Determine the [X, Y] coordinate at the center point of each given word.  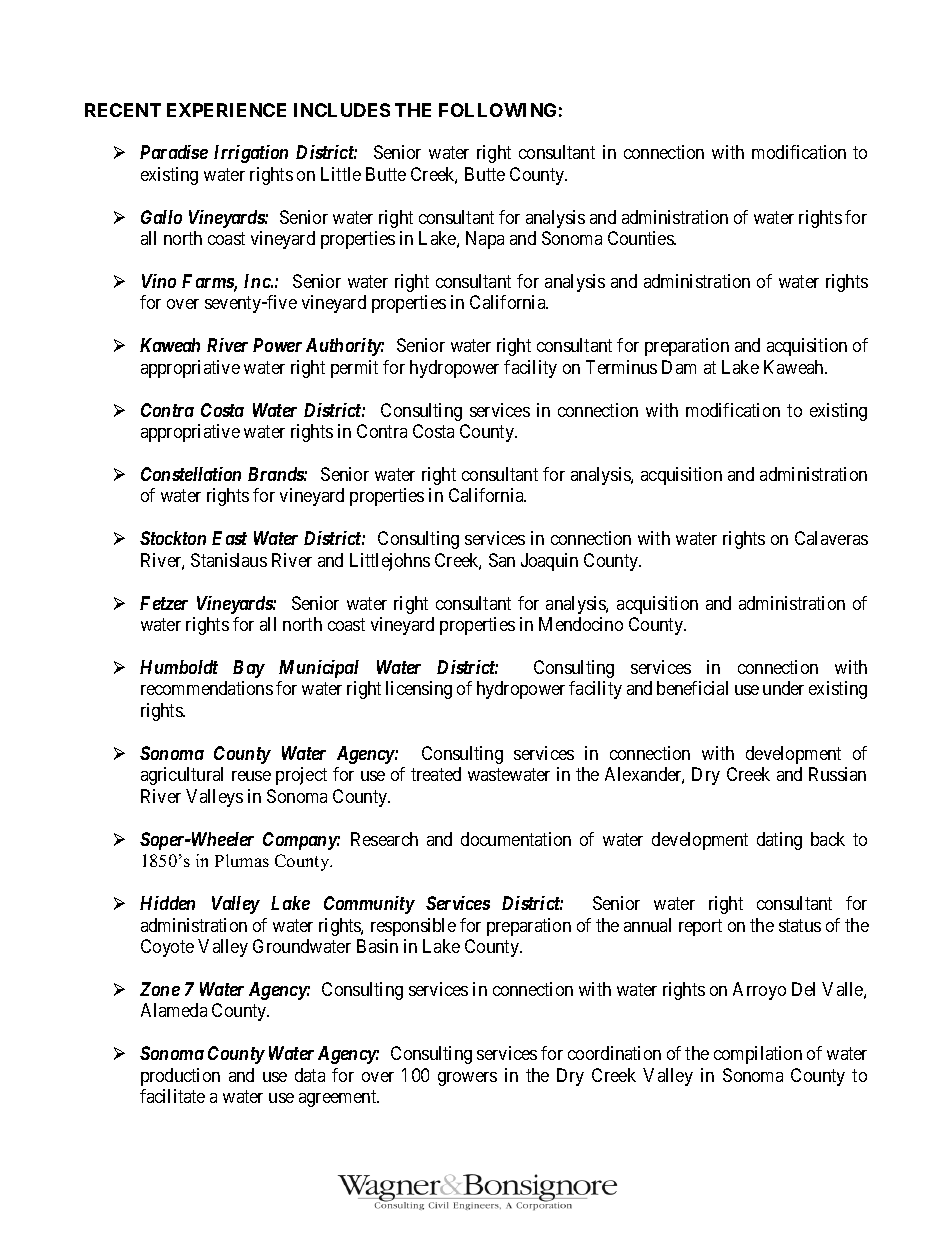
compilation [758, 1055]
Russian [837, 774]
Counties [641, 238]
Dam [679, 367]
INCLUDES [342, 110]
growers [467, 1079]
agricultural [182, 776]
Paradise [174, 152]
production [180, 1077]
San [502, 560]
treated [436, 774]
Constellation [191, 474]
